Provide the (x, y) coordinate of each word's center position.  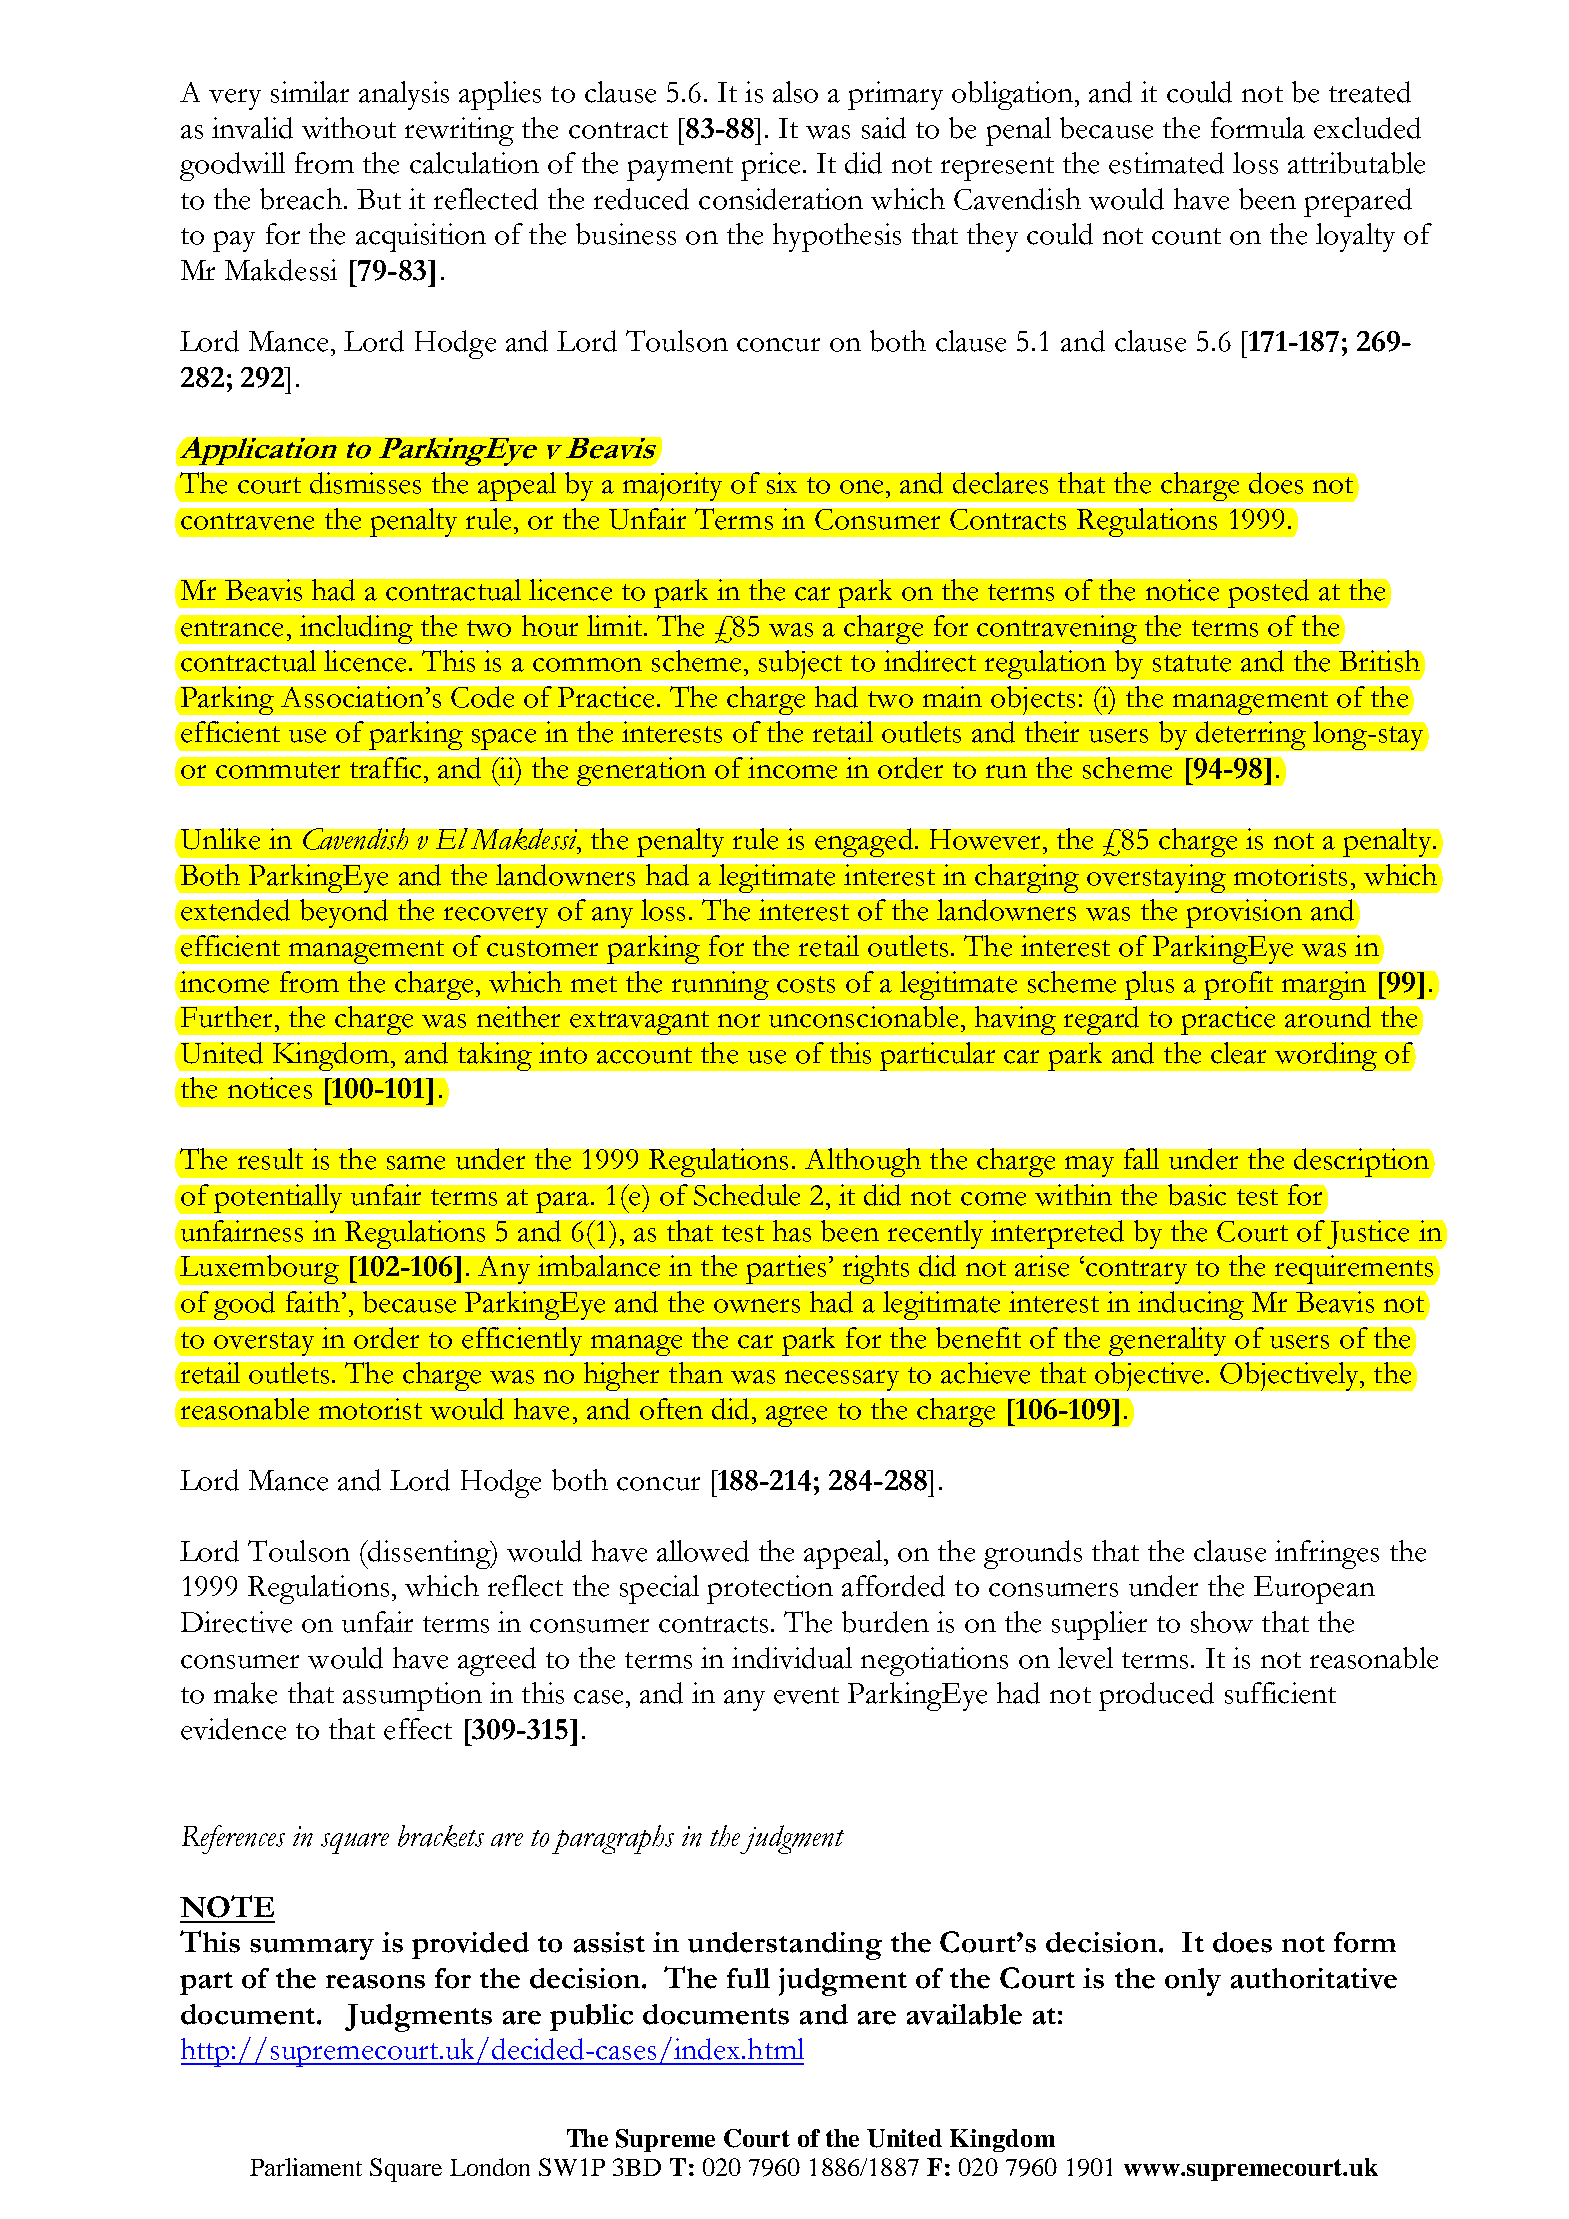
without (349, 128)
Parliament (306, 2167)
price (770, 166)
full (748, 1978)
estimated (1166, 163)
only (1193, 1982)
